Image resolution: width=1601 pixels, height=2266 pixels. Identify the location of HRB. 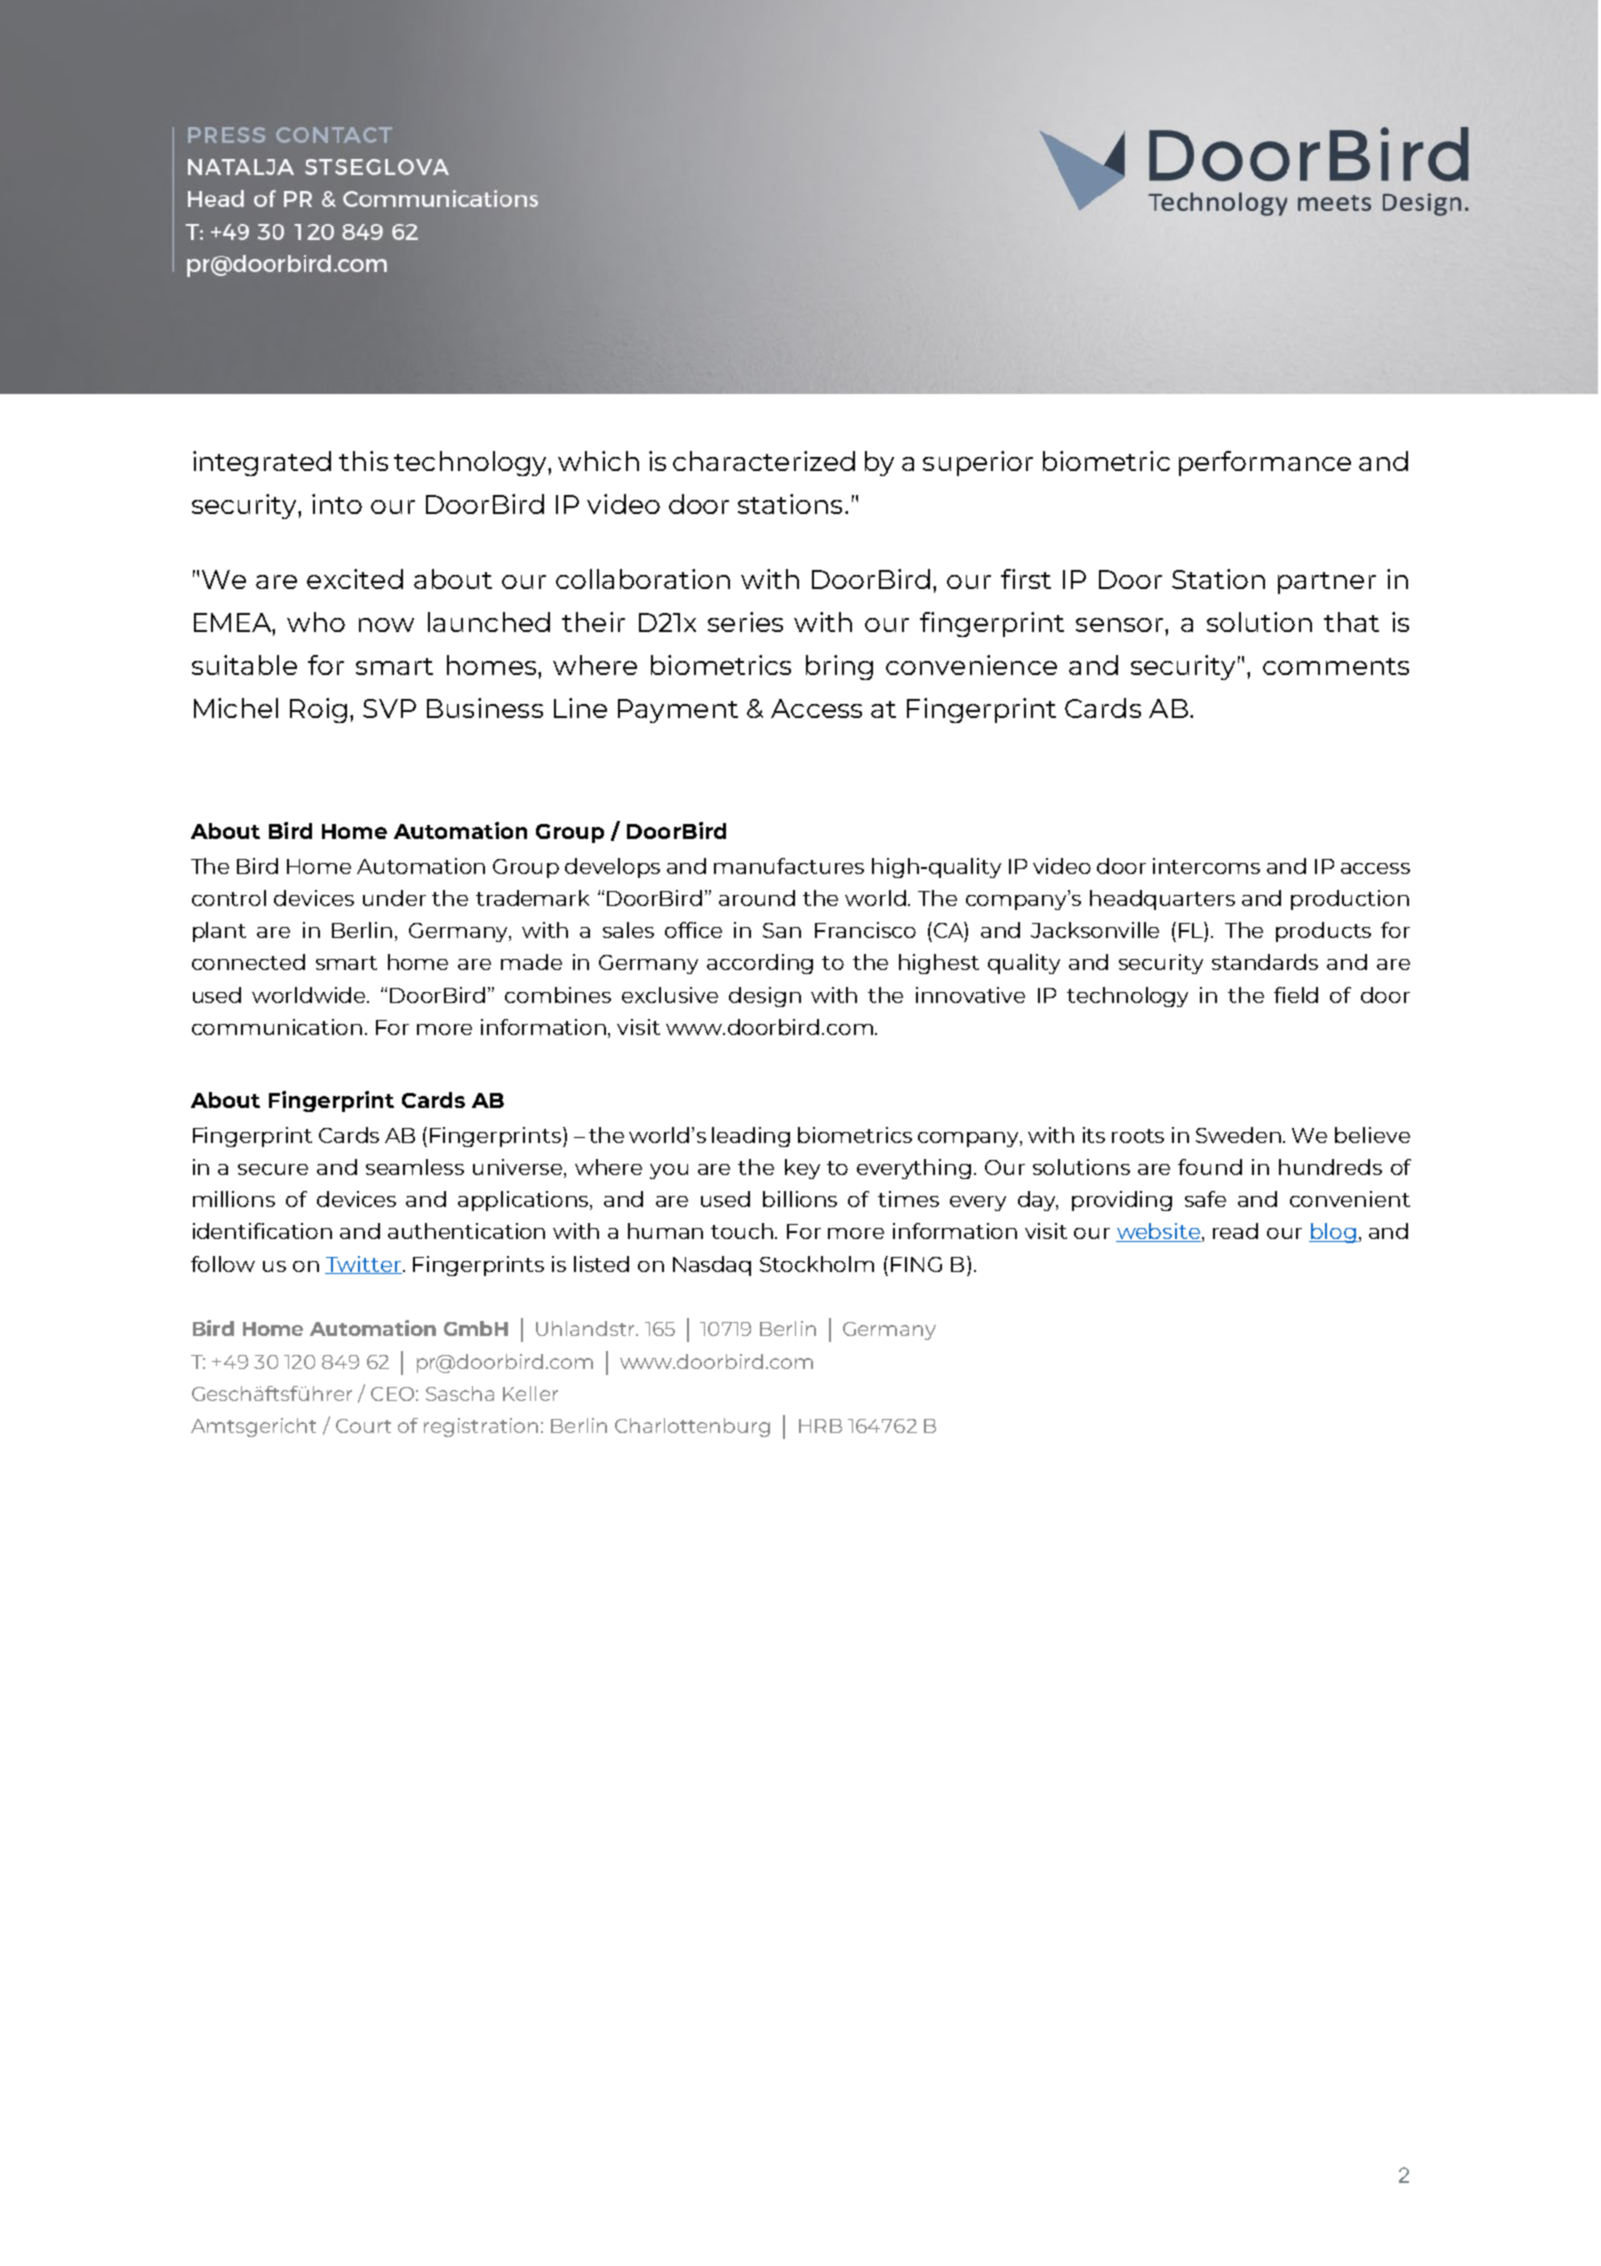
(820, 1426).
